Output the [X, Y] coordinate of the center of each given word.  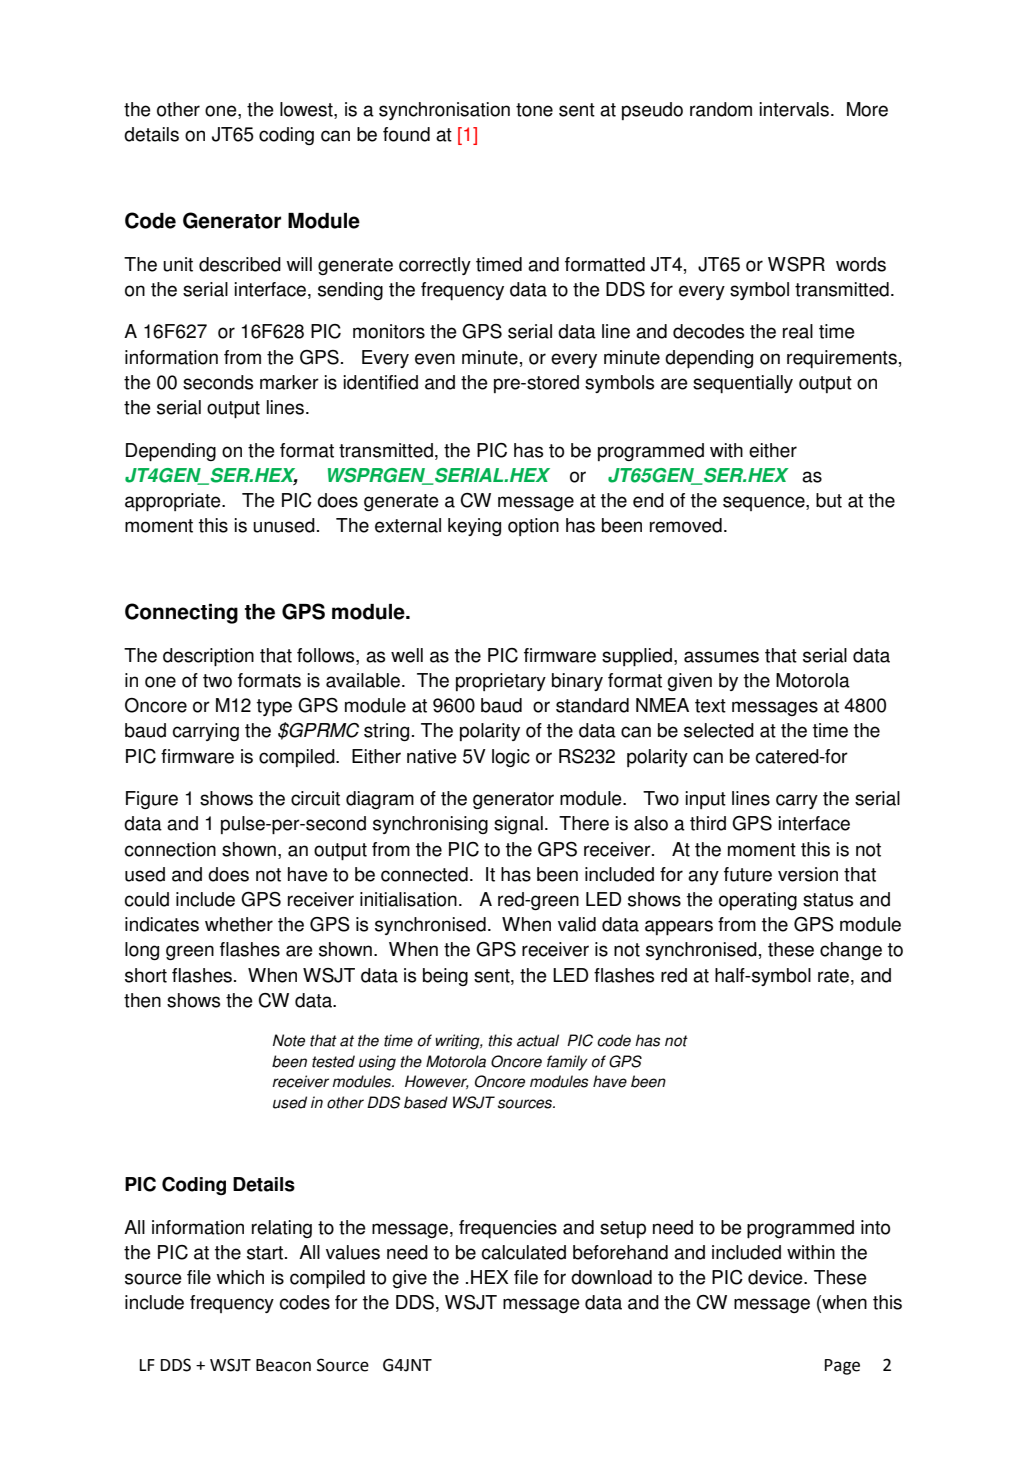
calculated [524, 1252]
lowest [307, 110]
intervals [794, 109]
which [240, 1277]
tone [534, 110]
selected [719, 730]
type [274, 707]
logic [511, 758]
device [776, 1277]
